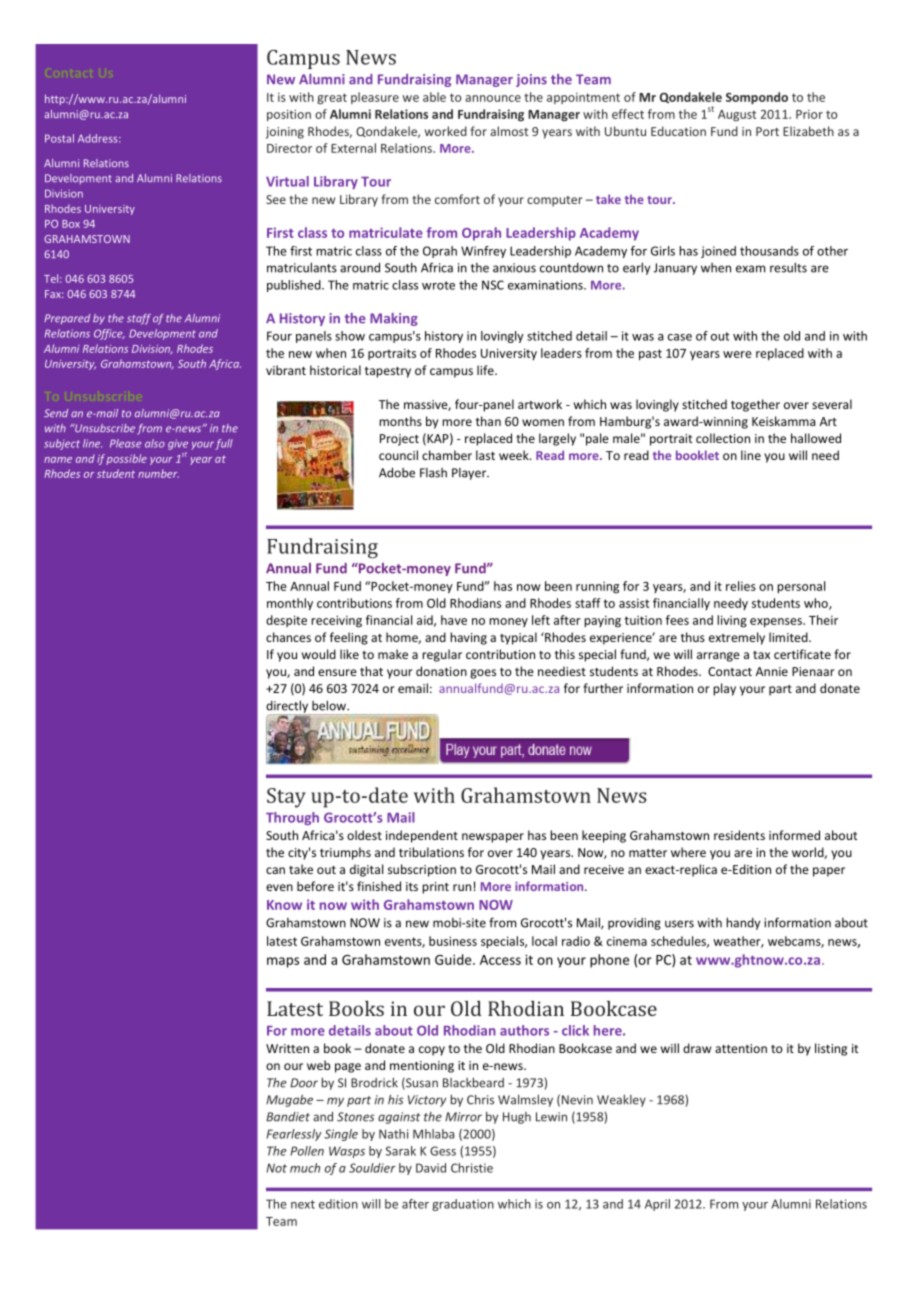  I want to click on handy, so click(743, 923).
